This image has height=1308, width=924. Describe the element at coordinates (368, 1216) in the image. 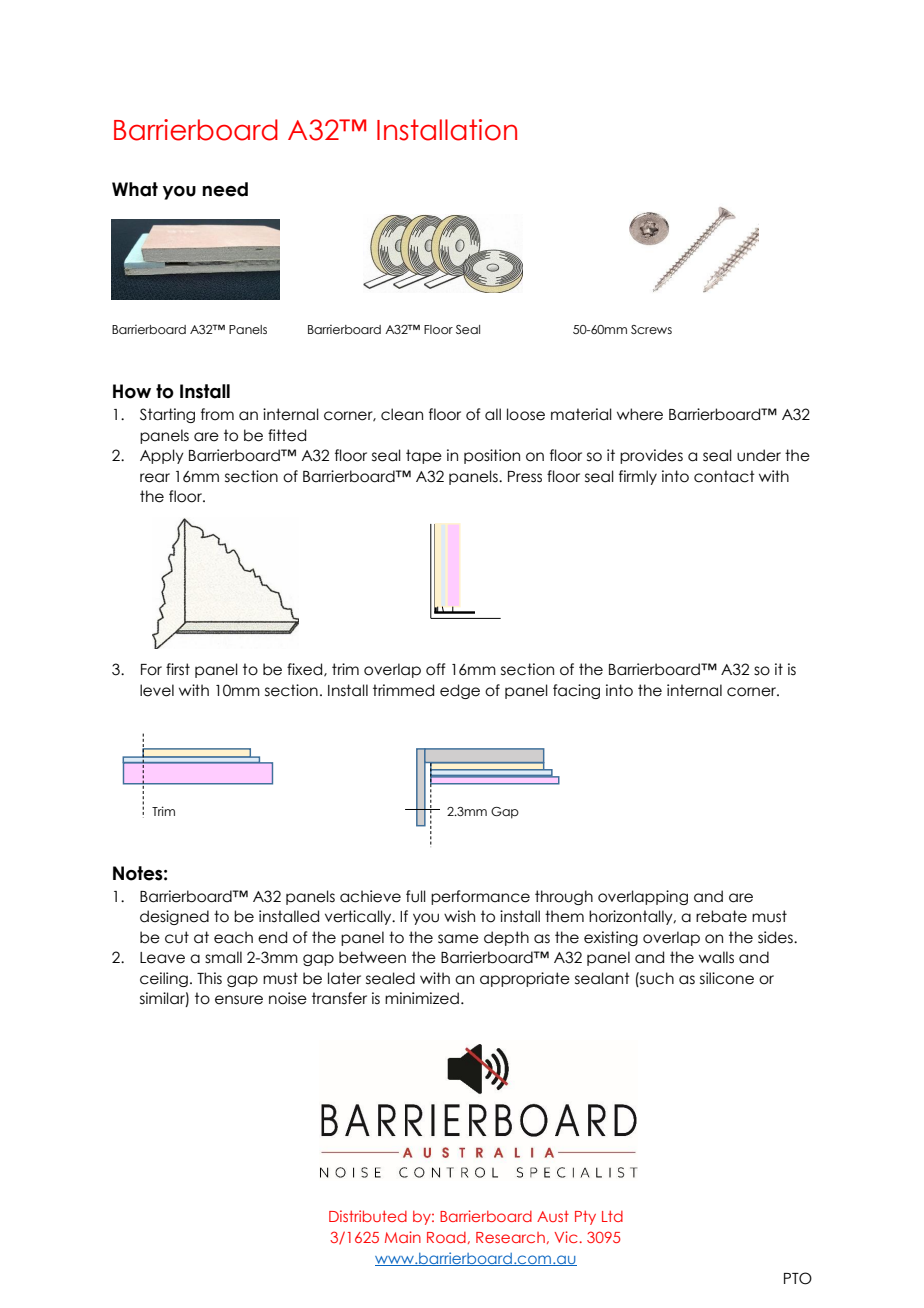

I see `Distributed` at that location.
